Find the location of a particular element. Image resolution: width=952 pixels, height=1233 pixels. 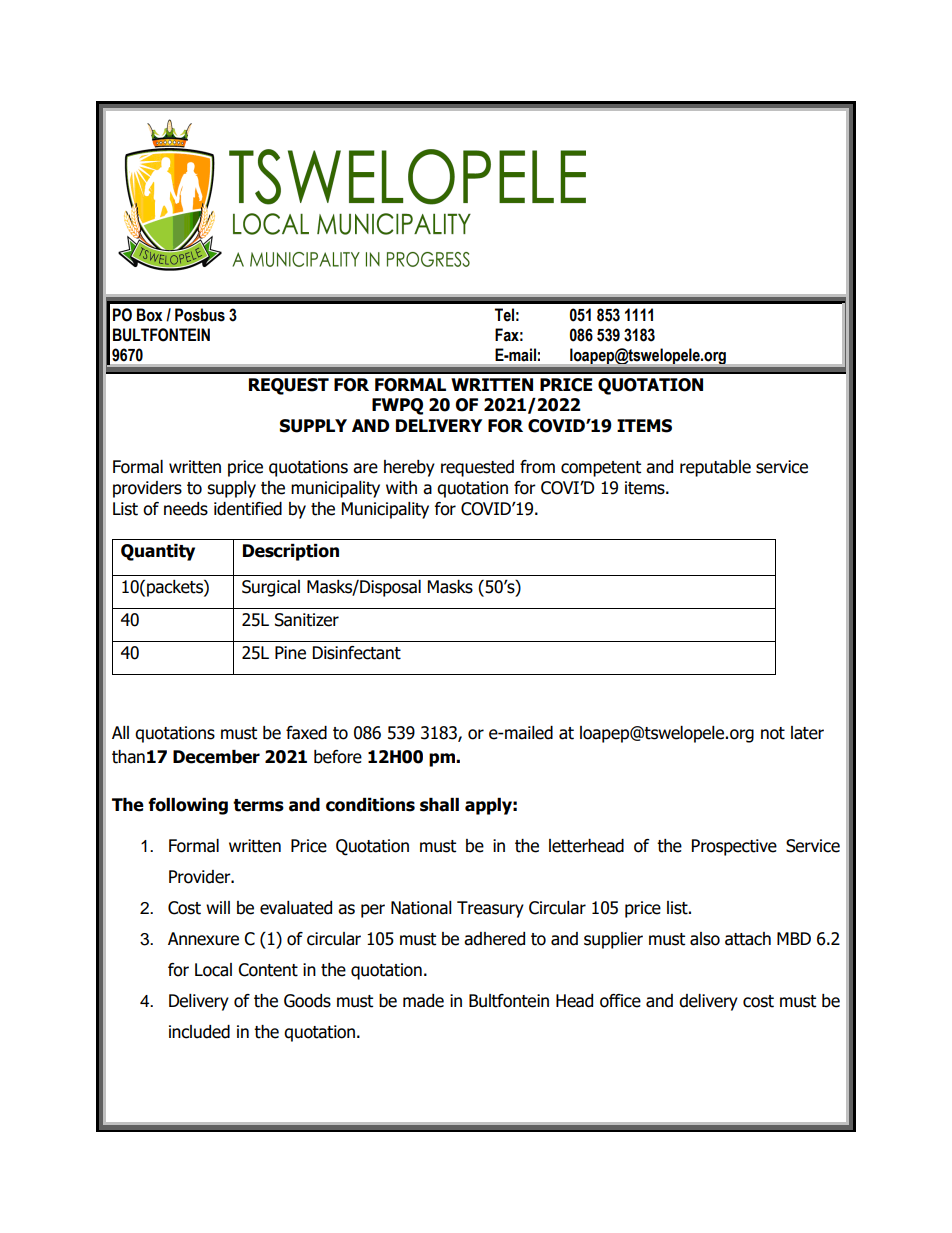

not is located at coordinates (773, 733).
